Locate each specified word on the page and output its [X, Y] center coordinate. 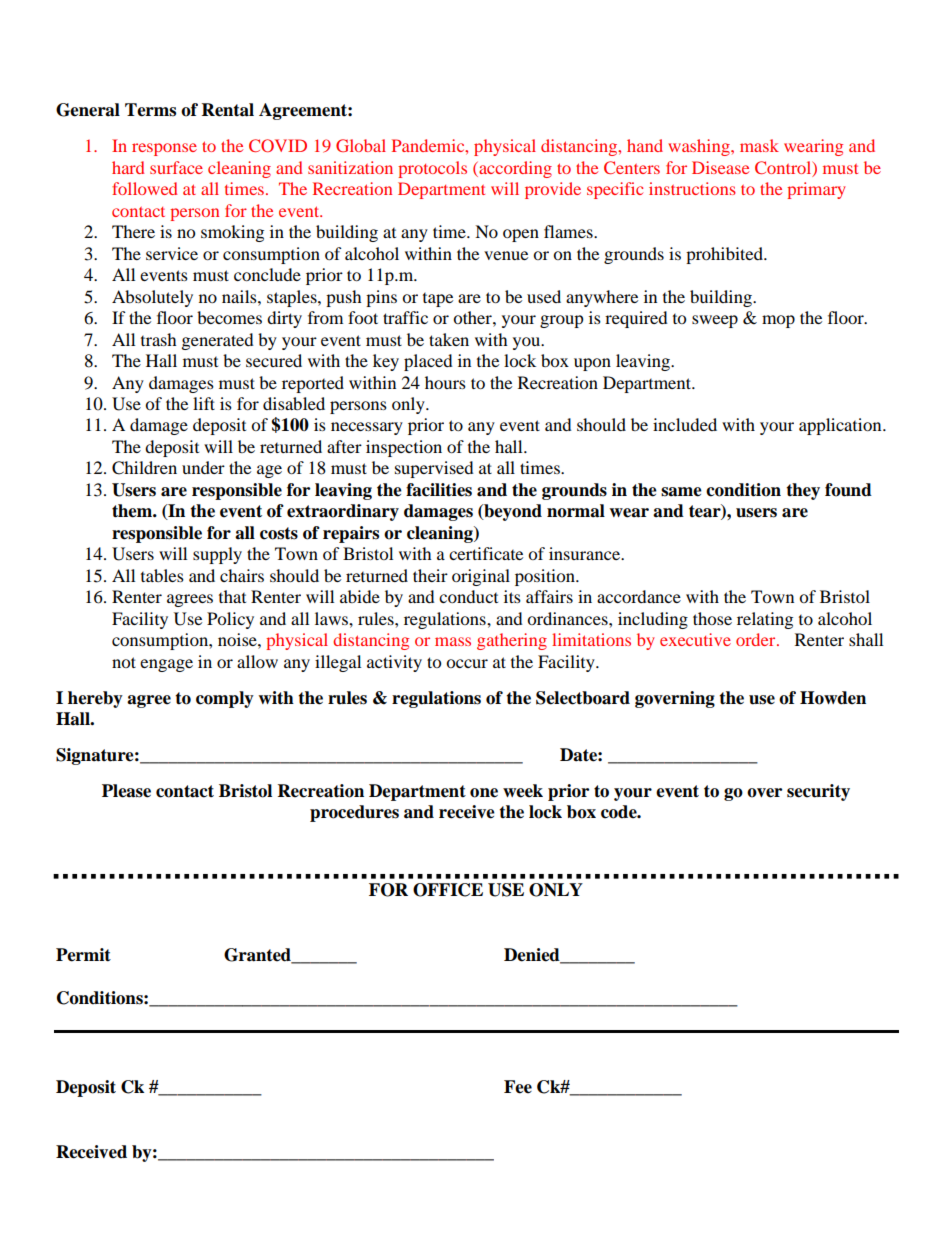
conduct [468, 596]
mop [778, 321]
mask [759, 145]
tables [162, 575]
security [818, 792]
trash [159, 339]
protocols [432, 169]
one [484, 793]
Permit [83, 955]
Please [126, 791]
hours [445, 382]
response [164, 149]
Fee [518, 1087]
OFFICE [448, 890]
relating [765, 620]
